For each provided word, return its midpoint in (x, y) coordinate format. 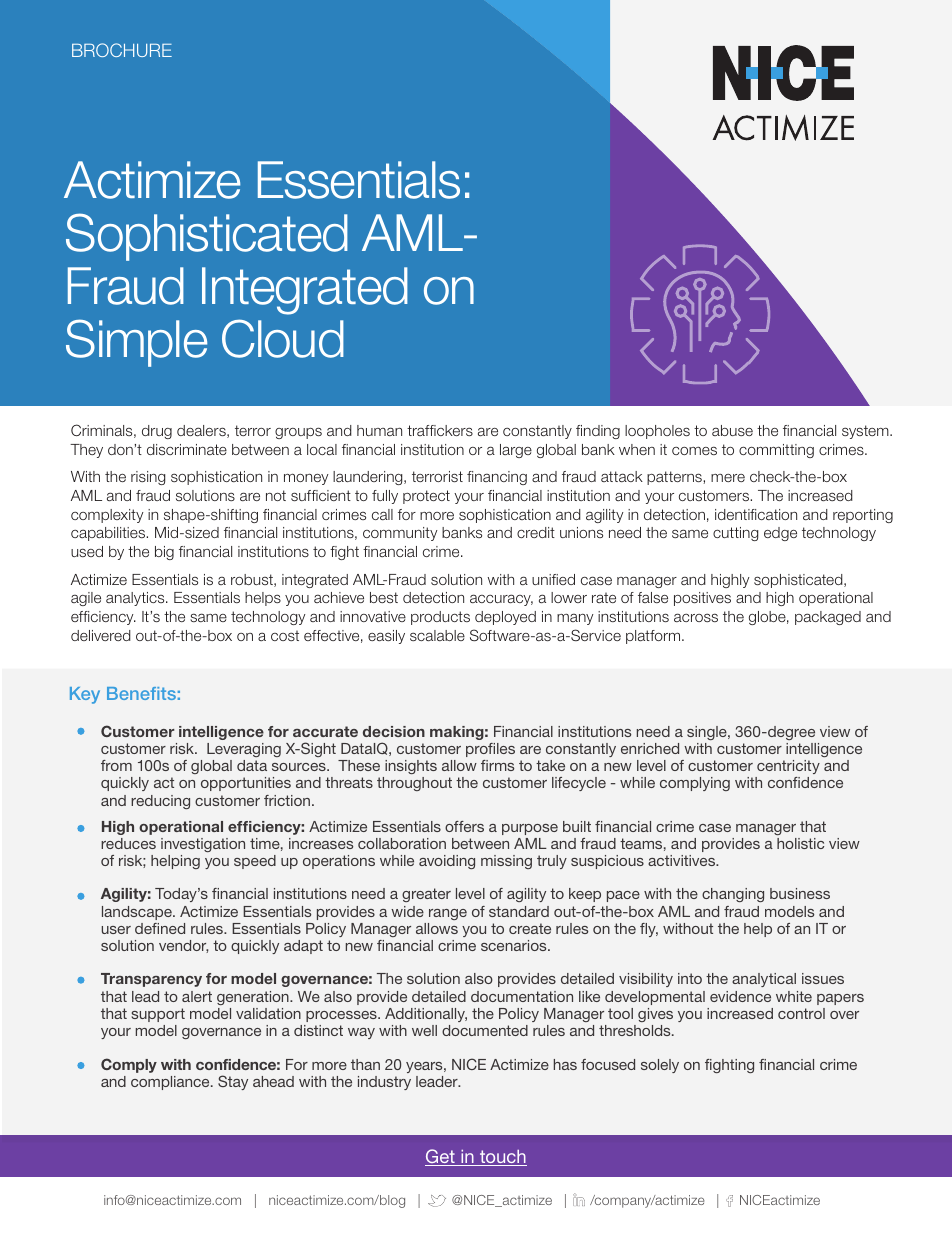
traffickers (440, 430)
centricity (787, 769)
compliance (171, 1083)
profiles (490, 750)
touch (502, 1158)
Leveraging (244, 750)
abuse (732, 430)
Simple (136, 343)
